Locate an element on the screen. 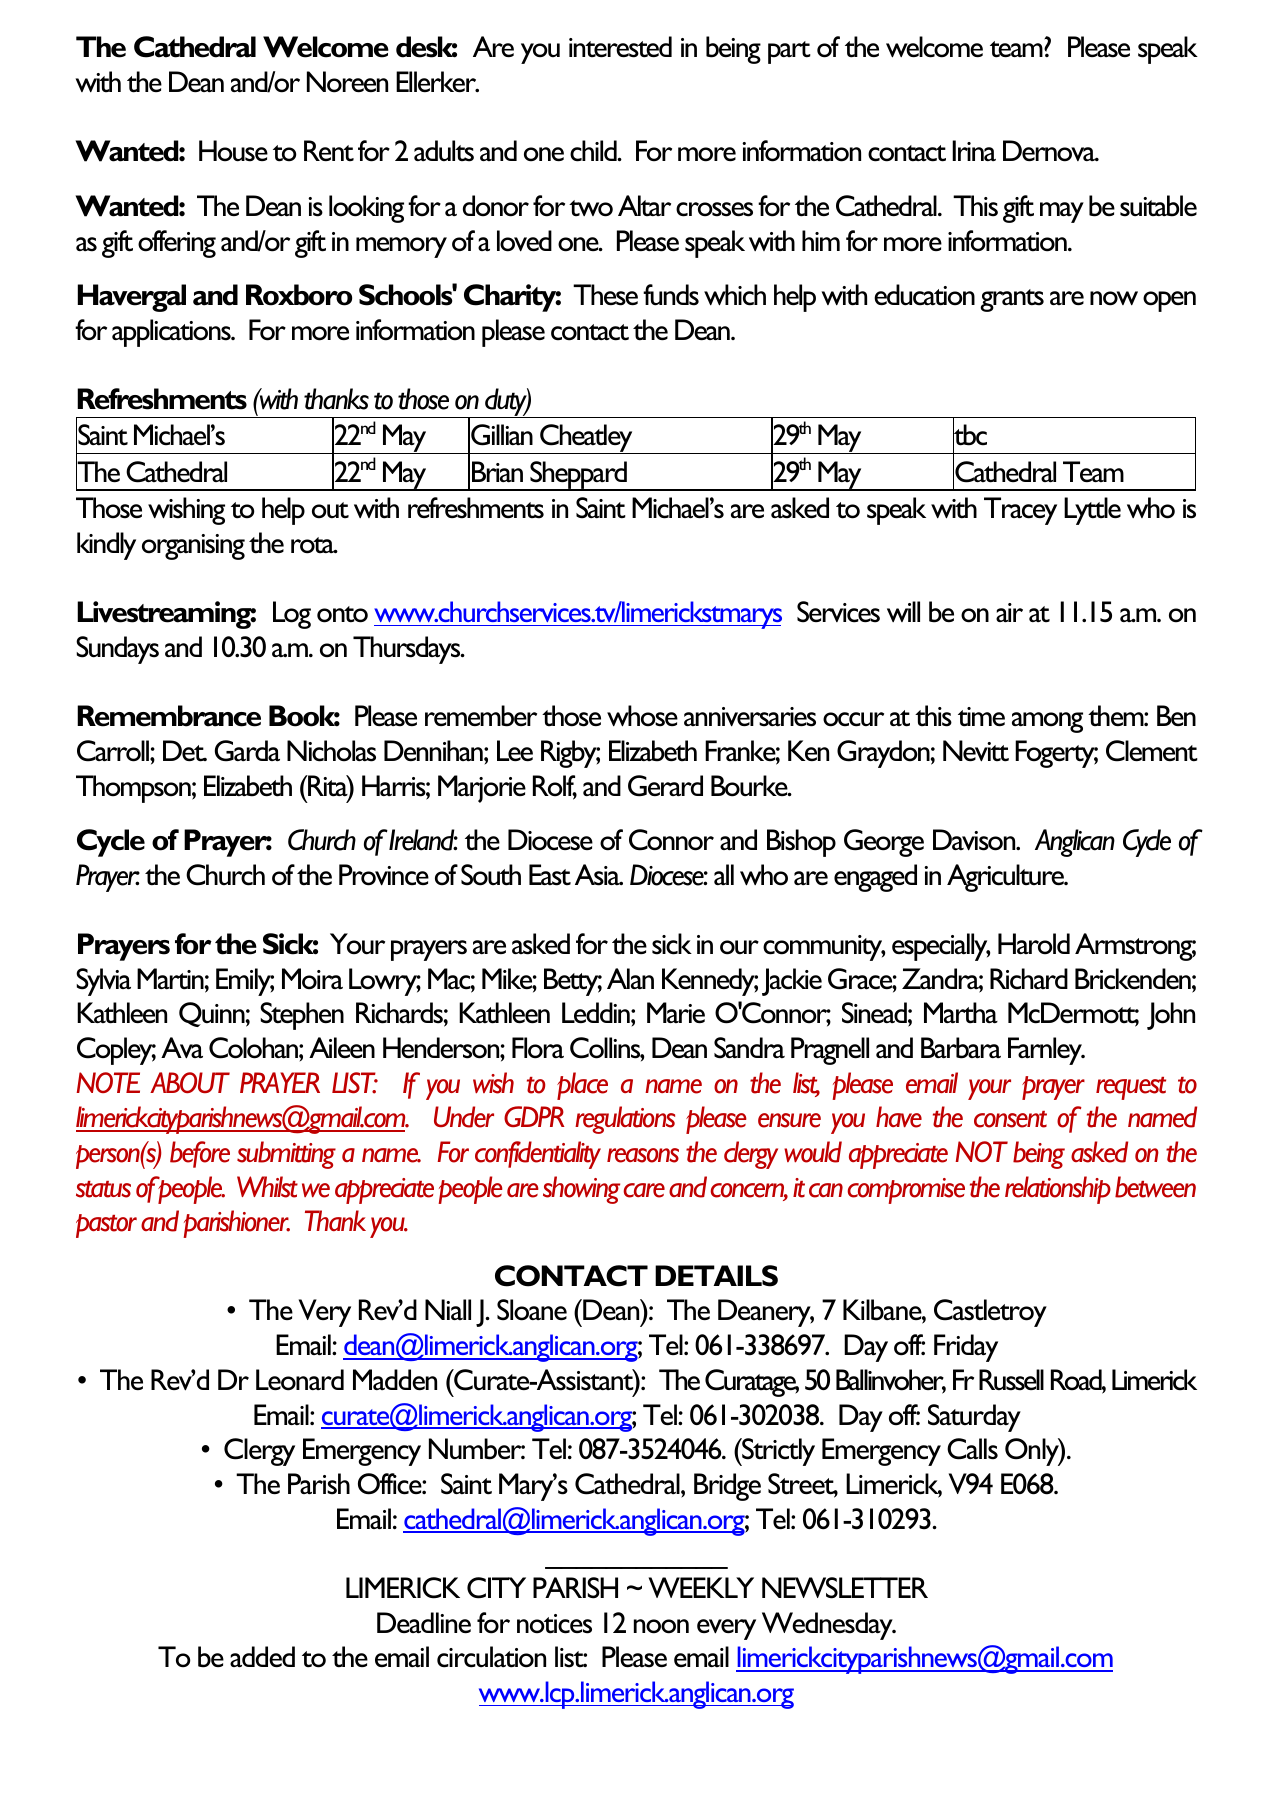 This screenshot has width=1271, height=1798. Irina is located at coordinates (974, 150).
